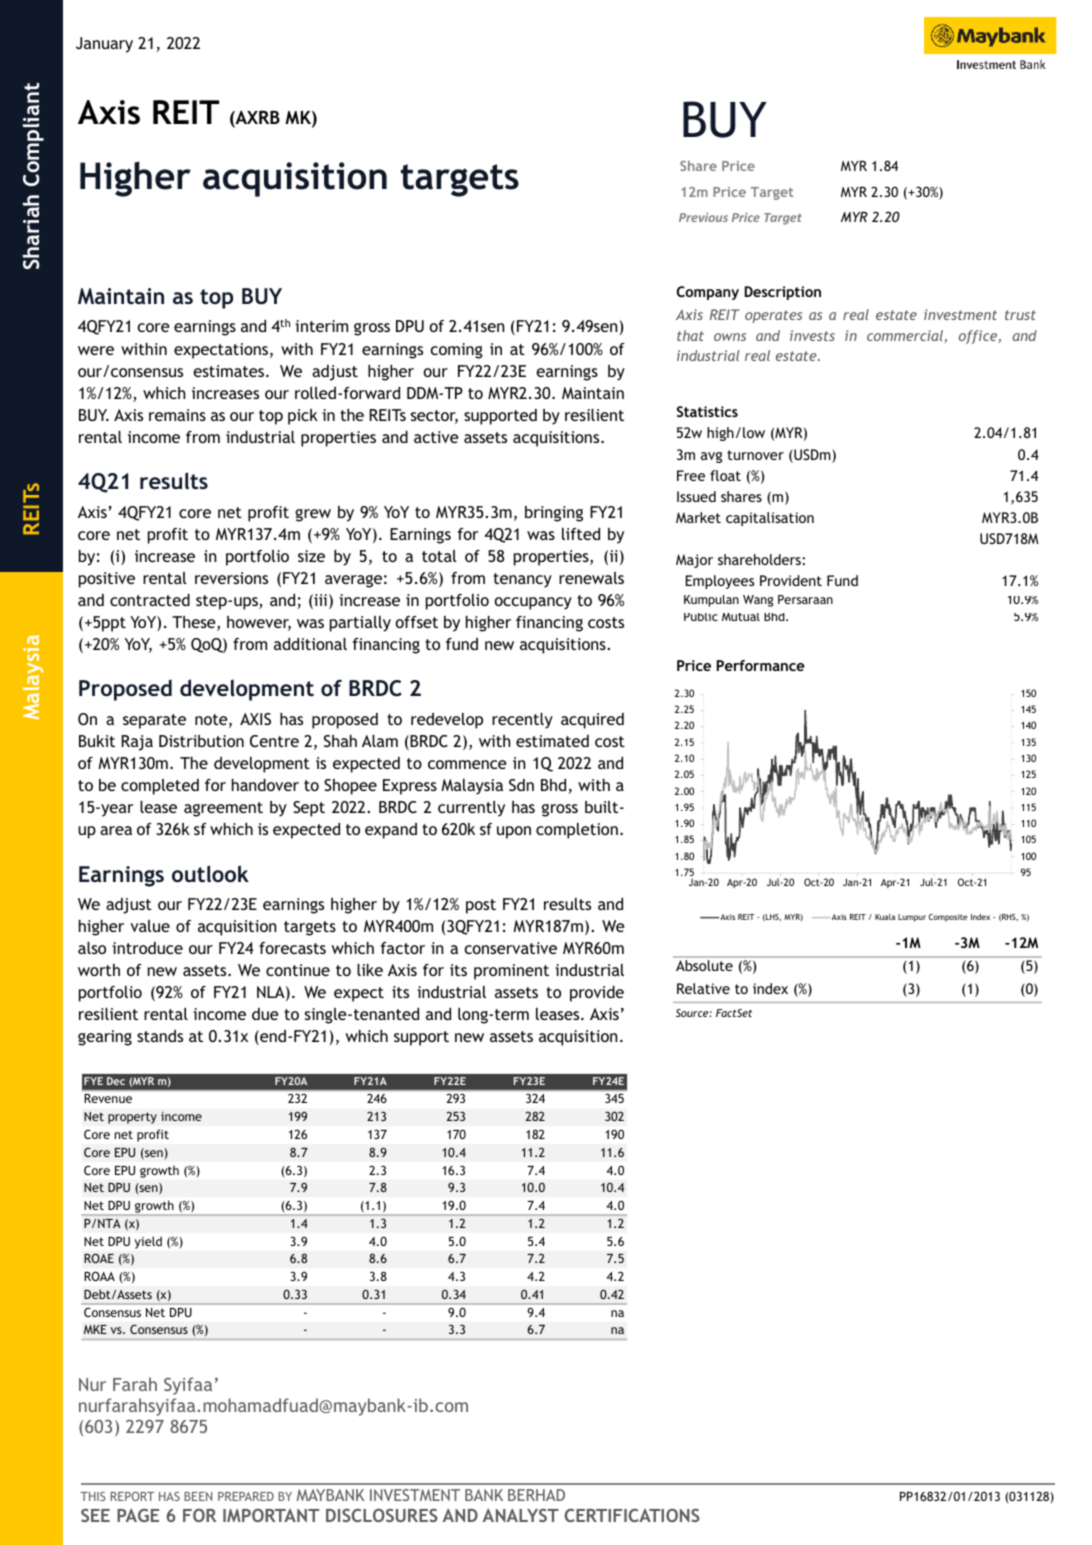  What do you see at coordinates (223, 809) in the screenshot?
I see `agreement` at bounding box center [223, 809].
